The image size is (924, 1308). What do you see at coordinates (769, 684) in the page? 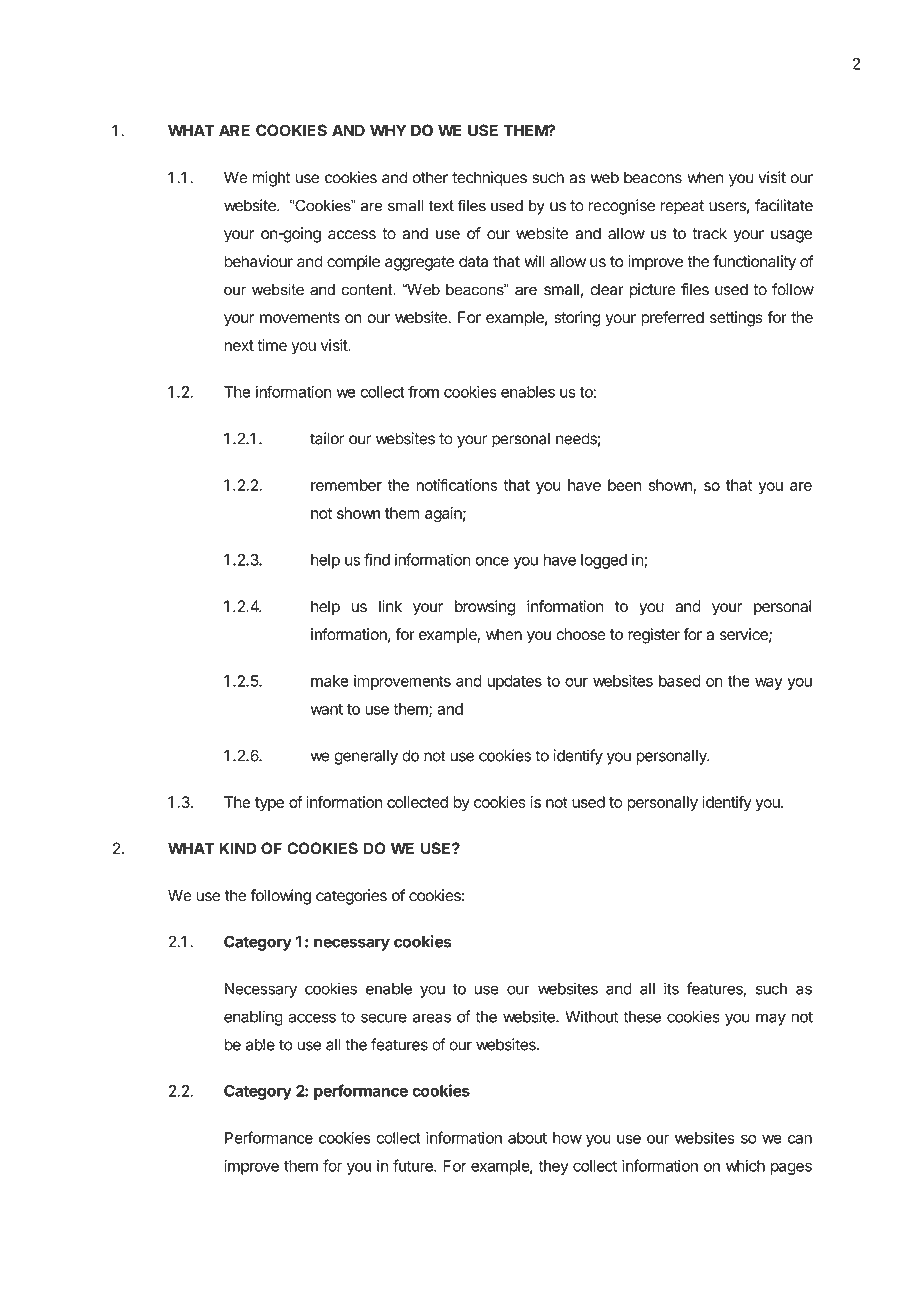
I see `way` at bounding box center [769, 684].
